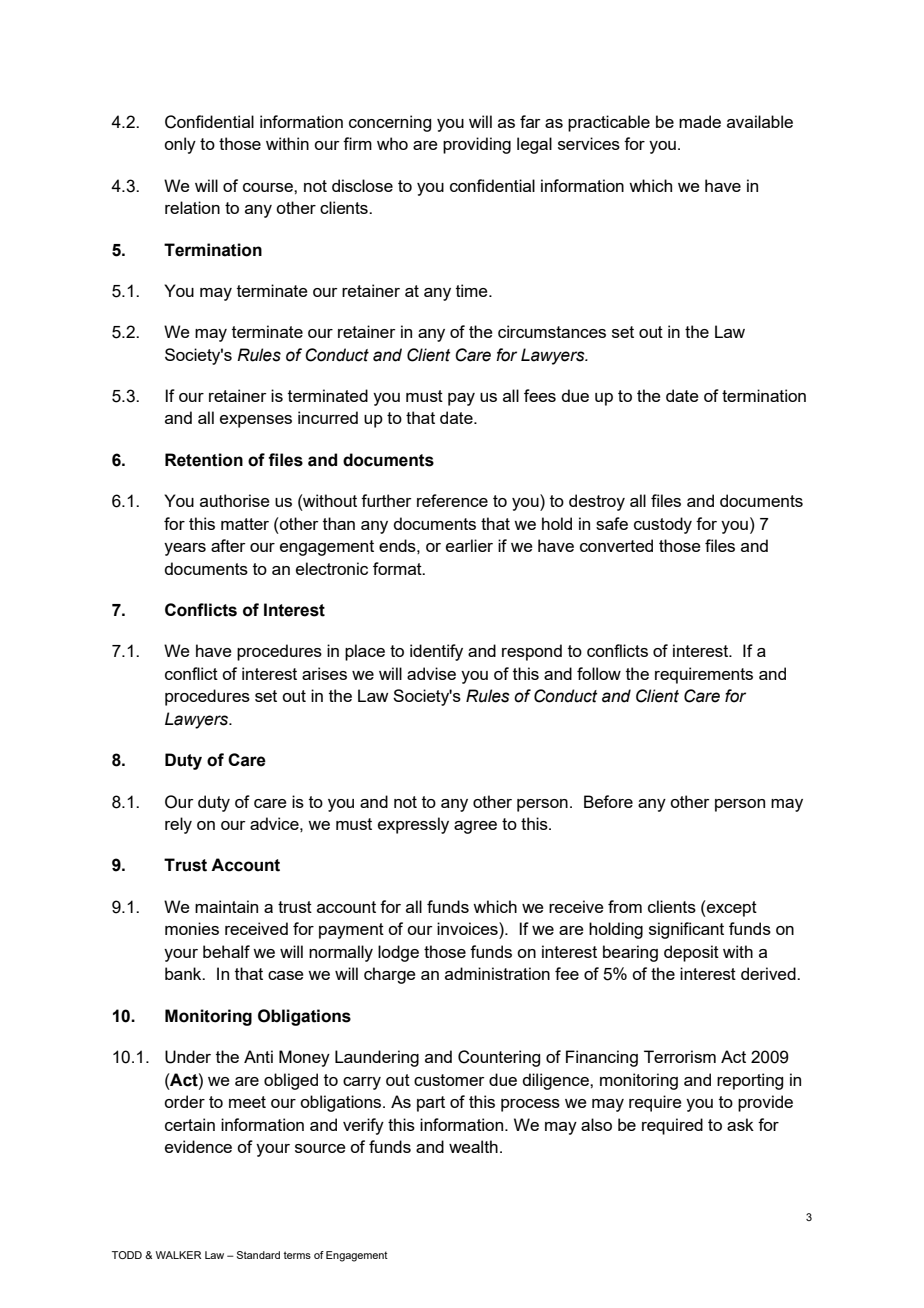 Image resolution: width=924 pixels, height=1308 pixels. Describe the element at coordinates (475, 827) in the screenshot. I see `agree` at that location.
